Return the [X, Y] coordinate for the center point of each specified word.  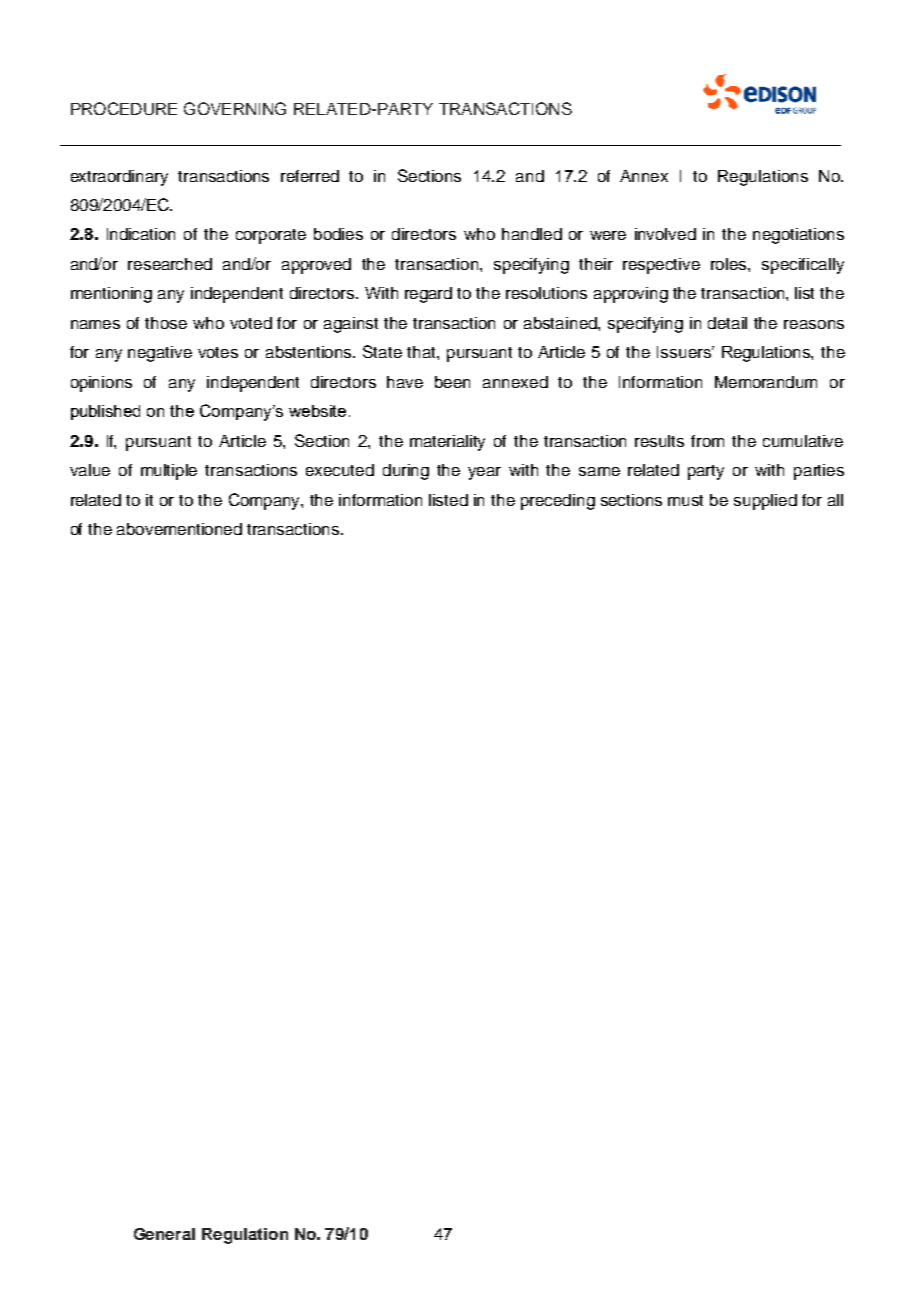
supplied [765, 502]
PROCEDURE [124, 108]
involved [665, 234]
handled [532, 234]
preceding [558, 502]
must [685, 500]
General [164, 1234]
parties [819, 472]
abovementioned [179, 529]
